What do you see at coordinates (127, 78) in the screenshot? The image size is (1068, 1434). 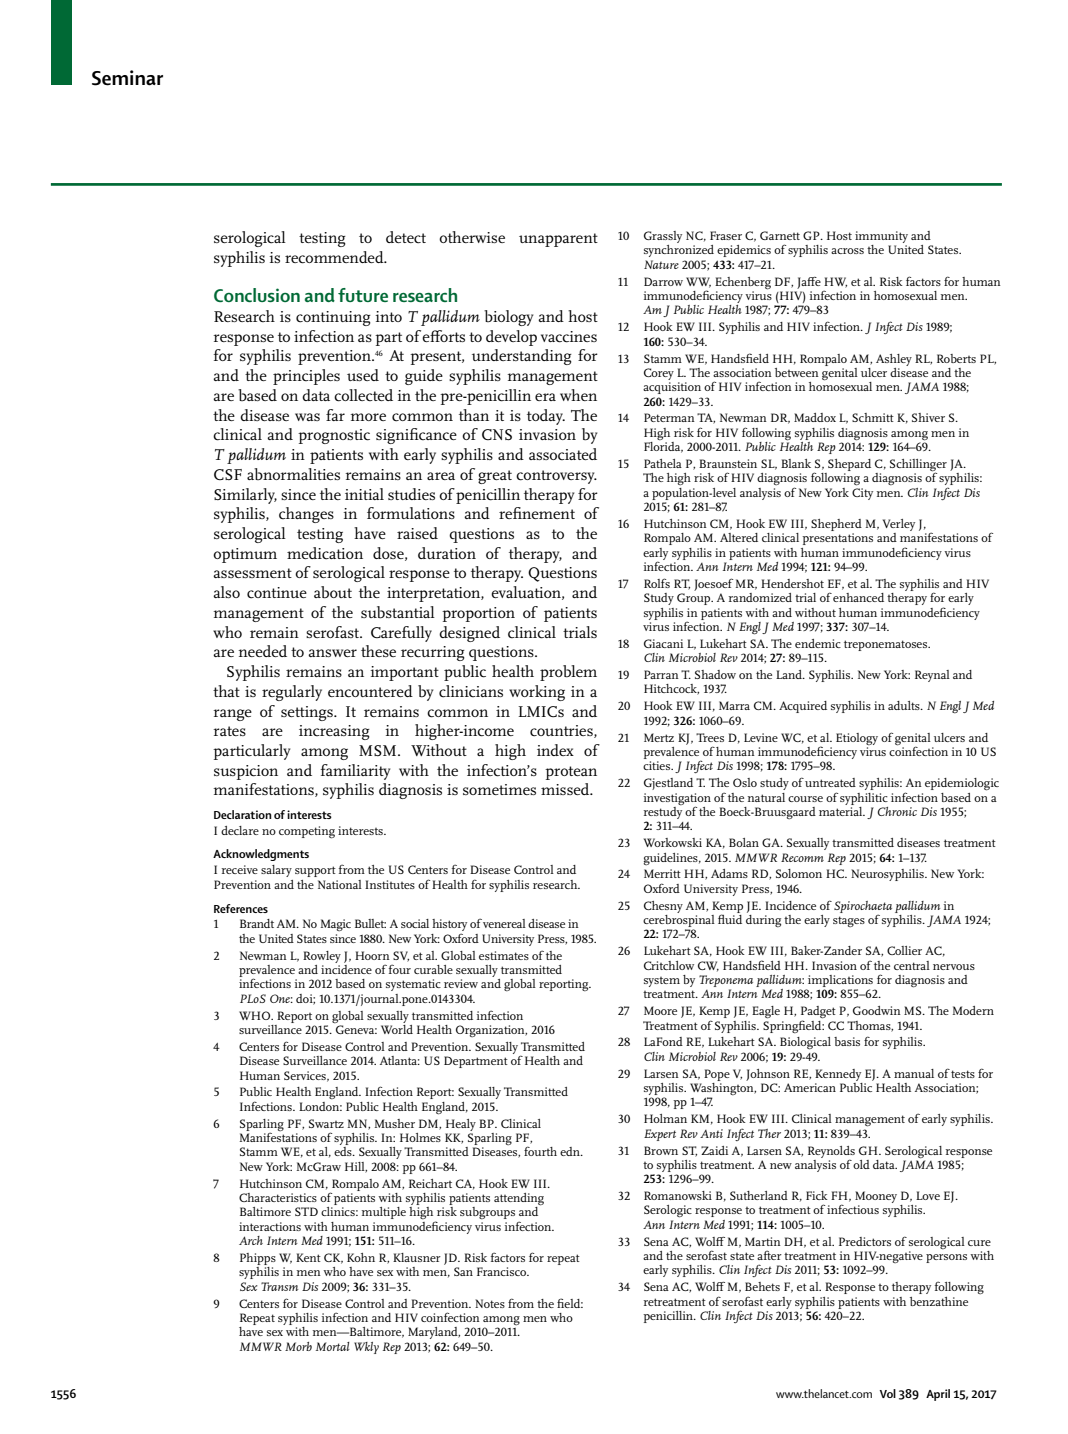 I see `Seminar` at bounding box center [127, 78].
